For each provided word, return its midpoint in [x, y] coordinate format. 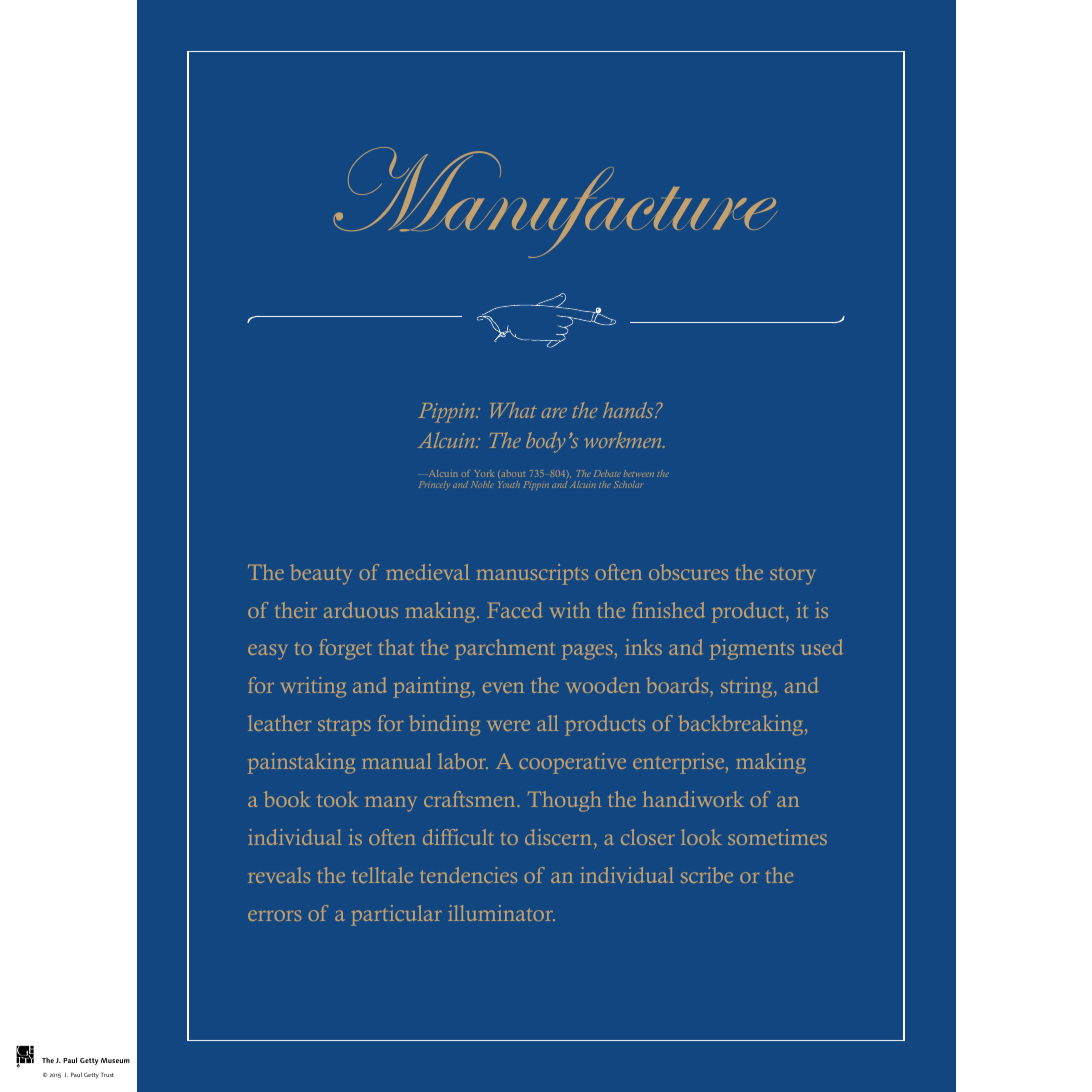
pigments [752, 649]
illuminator [501, 913]
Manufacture [555, 202]
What [514, 410]
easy [267, 652]
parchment [505, 649]
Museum [115, 1060]
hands [629, 410]
